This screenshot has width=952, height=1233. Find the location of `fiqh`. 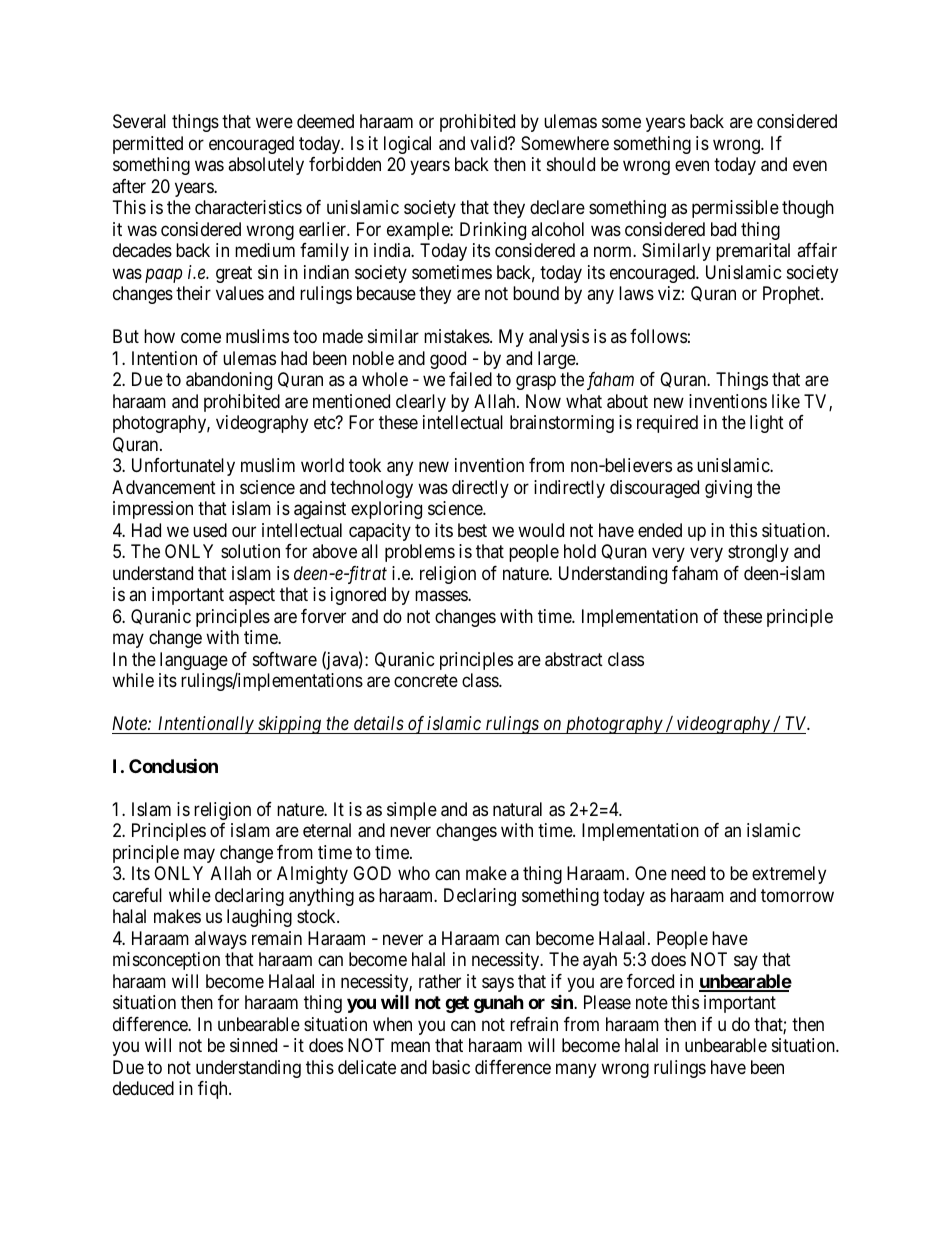

fiqh is located at coordinates (214, 1090).
